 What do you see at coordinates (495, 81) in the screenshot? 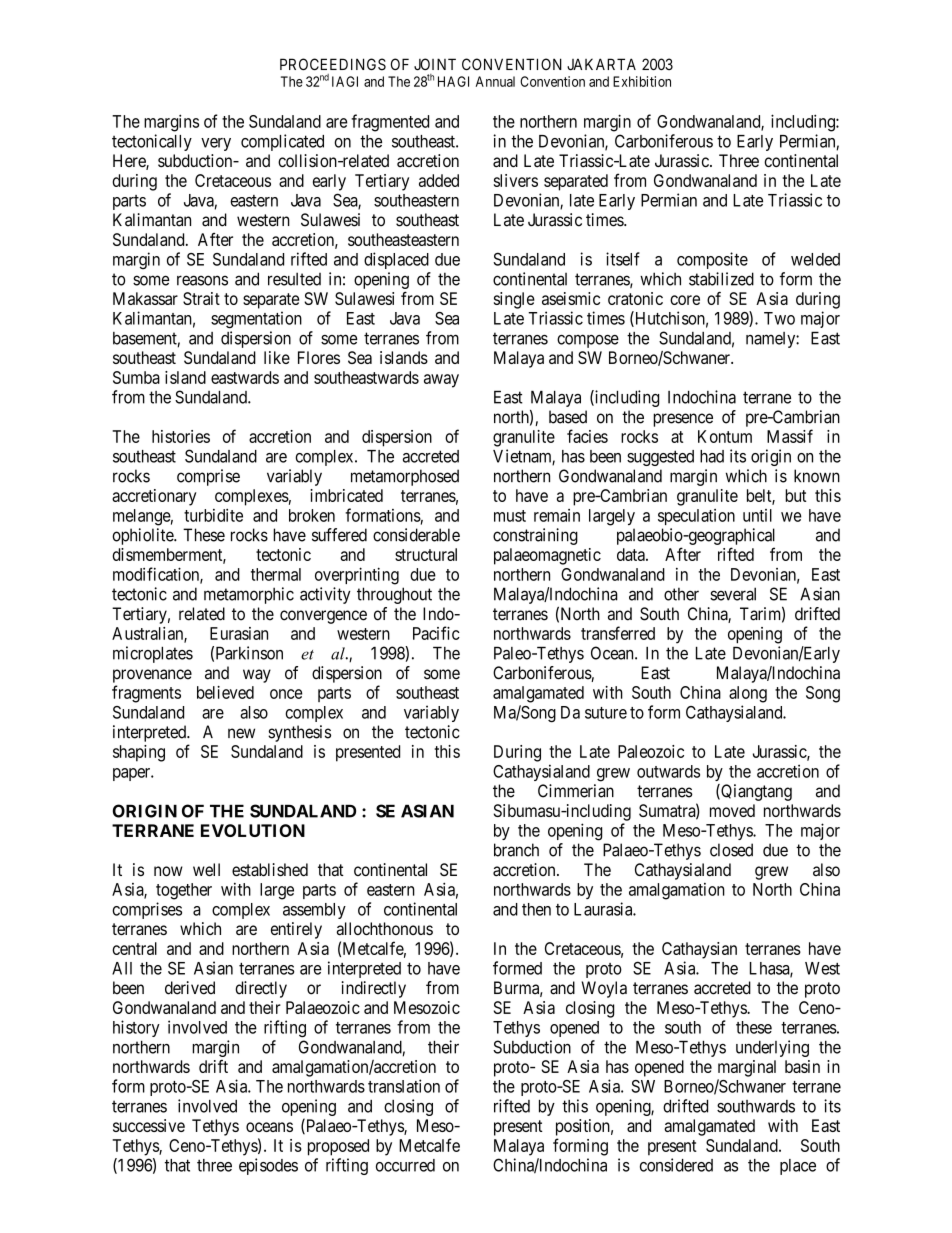
I see `Annual` at bounding box center [495, 81].
